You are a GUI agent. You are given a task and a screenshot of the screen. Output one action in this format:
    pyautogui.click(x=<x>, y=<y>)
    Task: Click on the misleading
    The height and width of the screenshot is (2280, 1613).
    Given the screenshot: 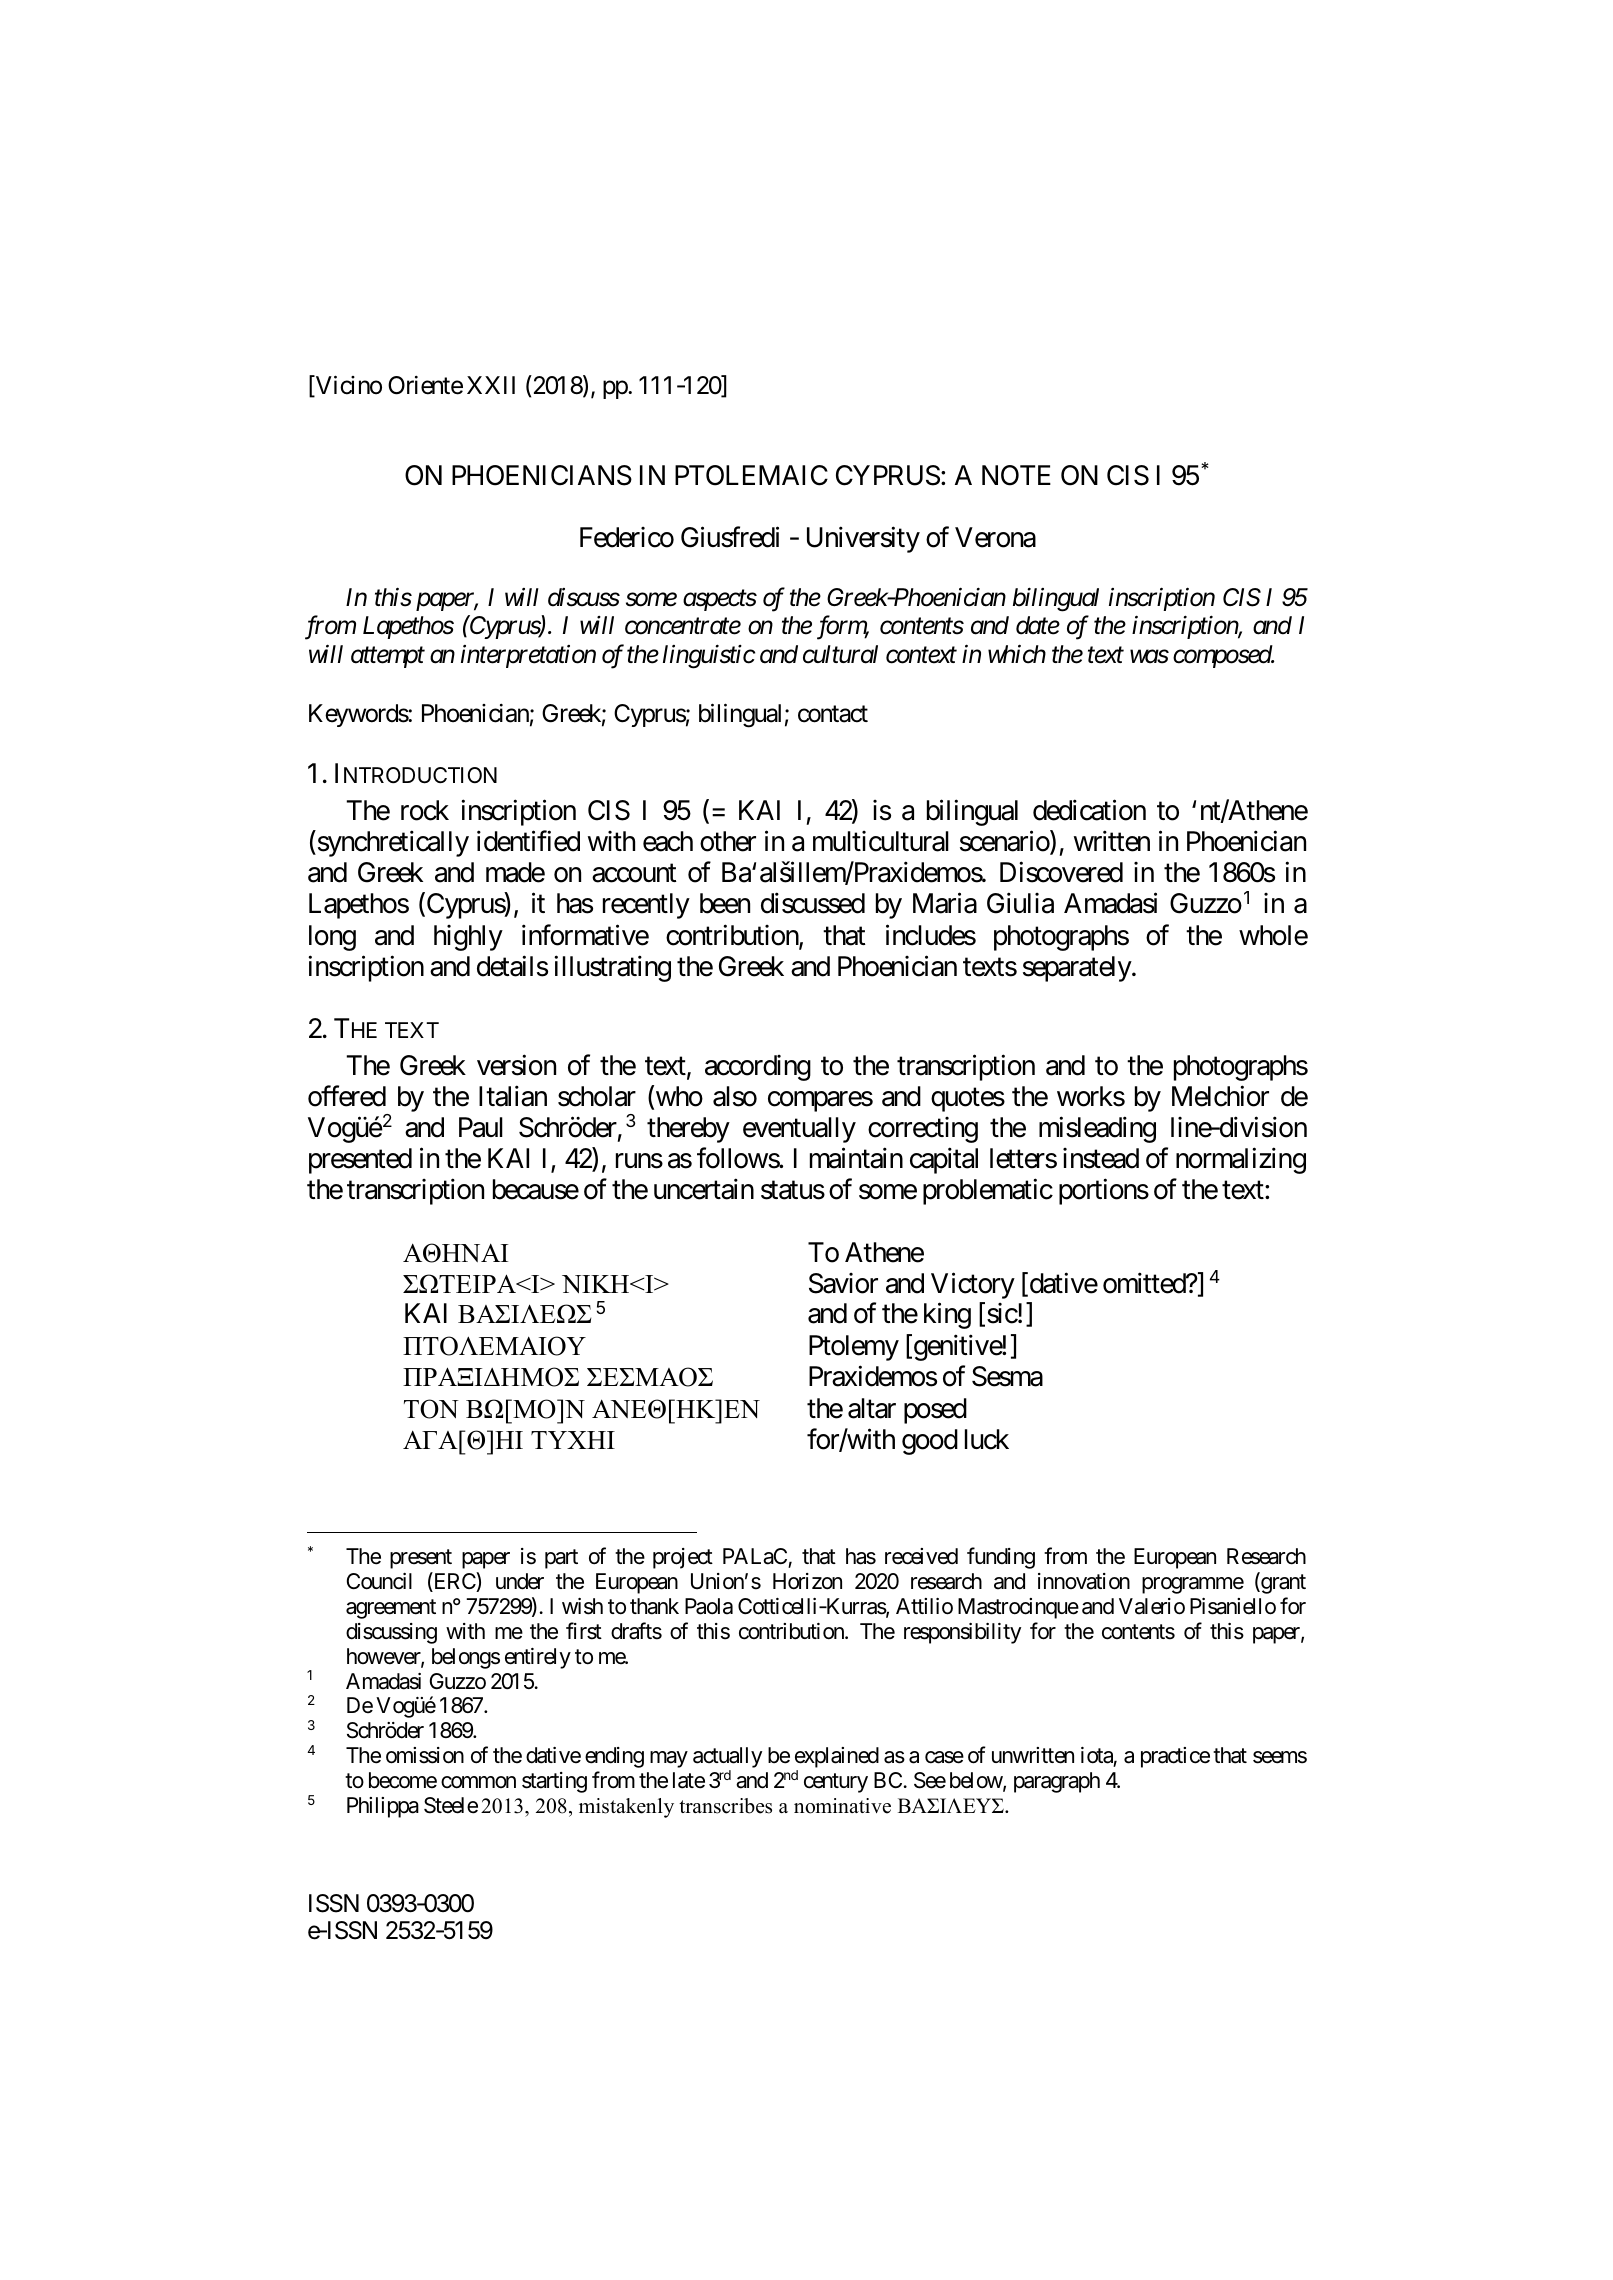 What is the action you would take?
    pyautogui.click(x=1097, y=1130)
